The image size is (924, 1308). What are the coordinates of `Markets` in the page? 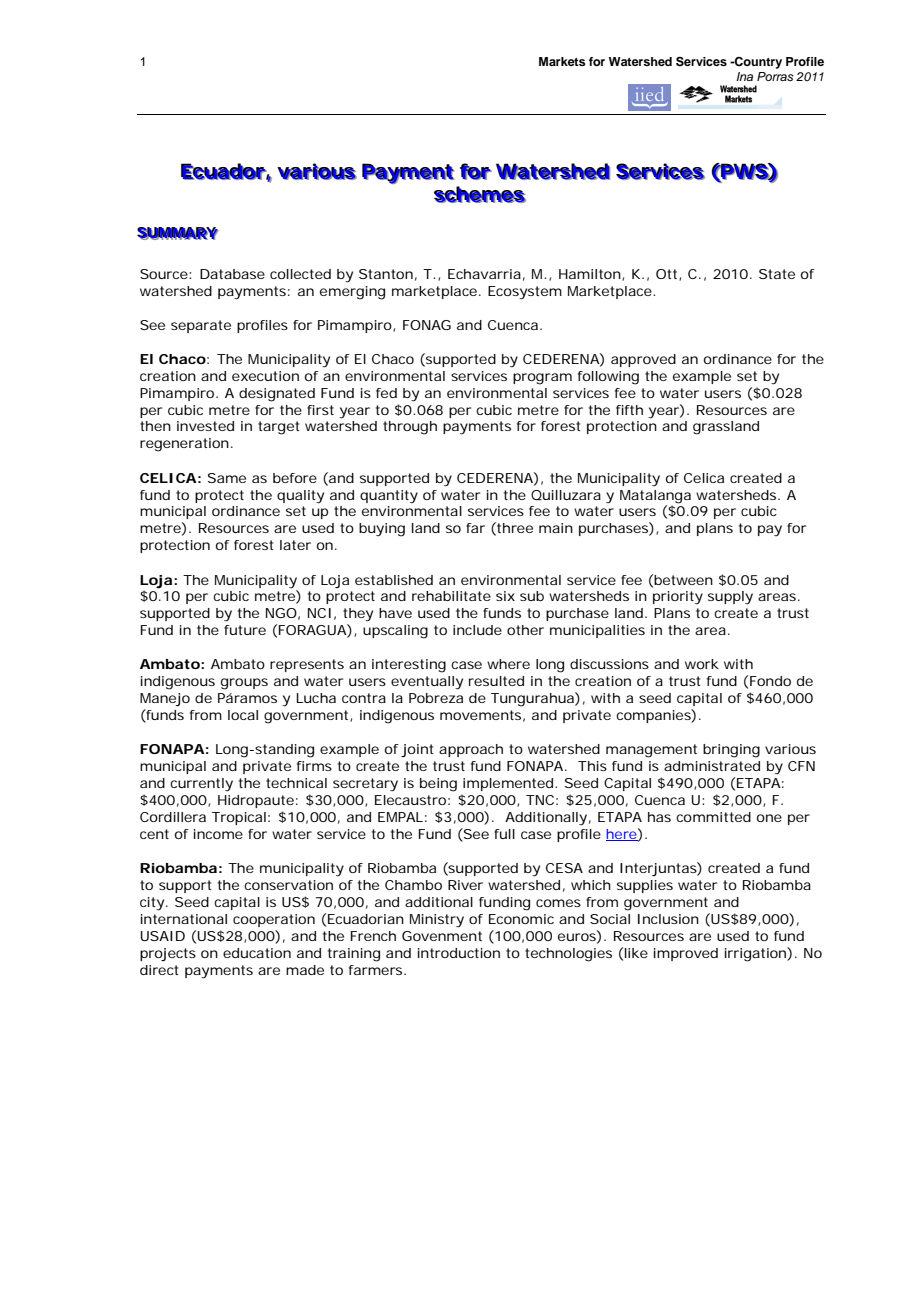 It's located at (562, 61).
